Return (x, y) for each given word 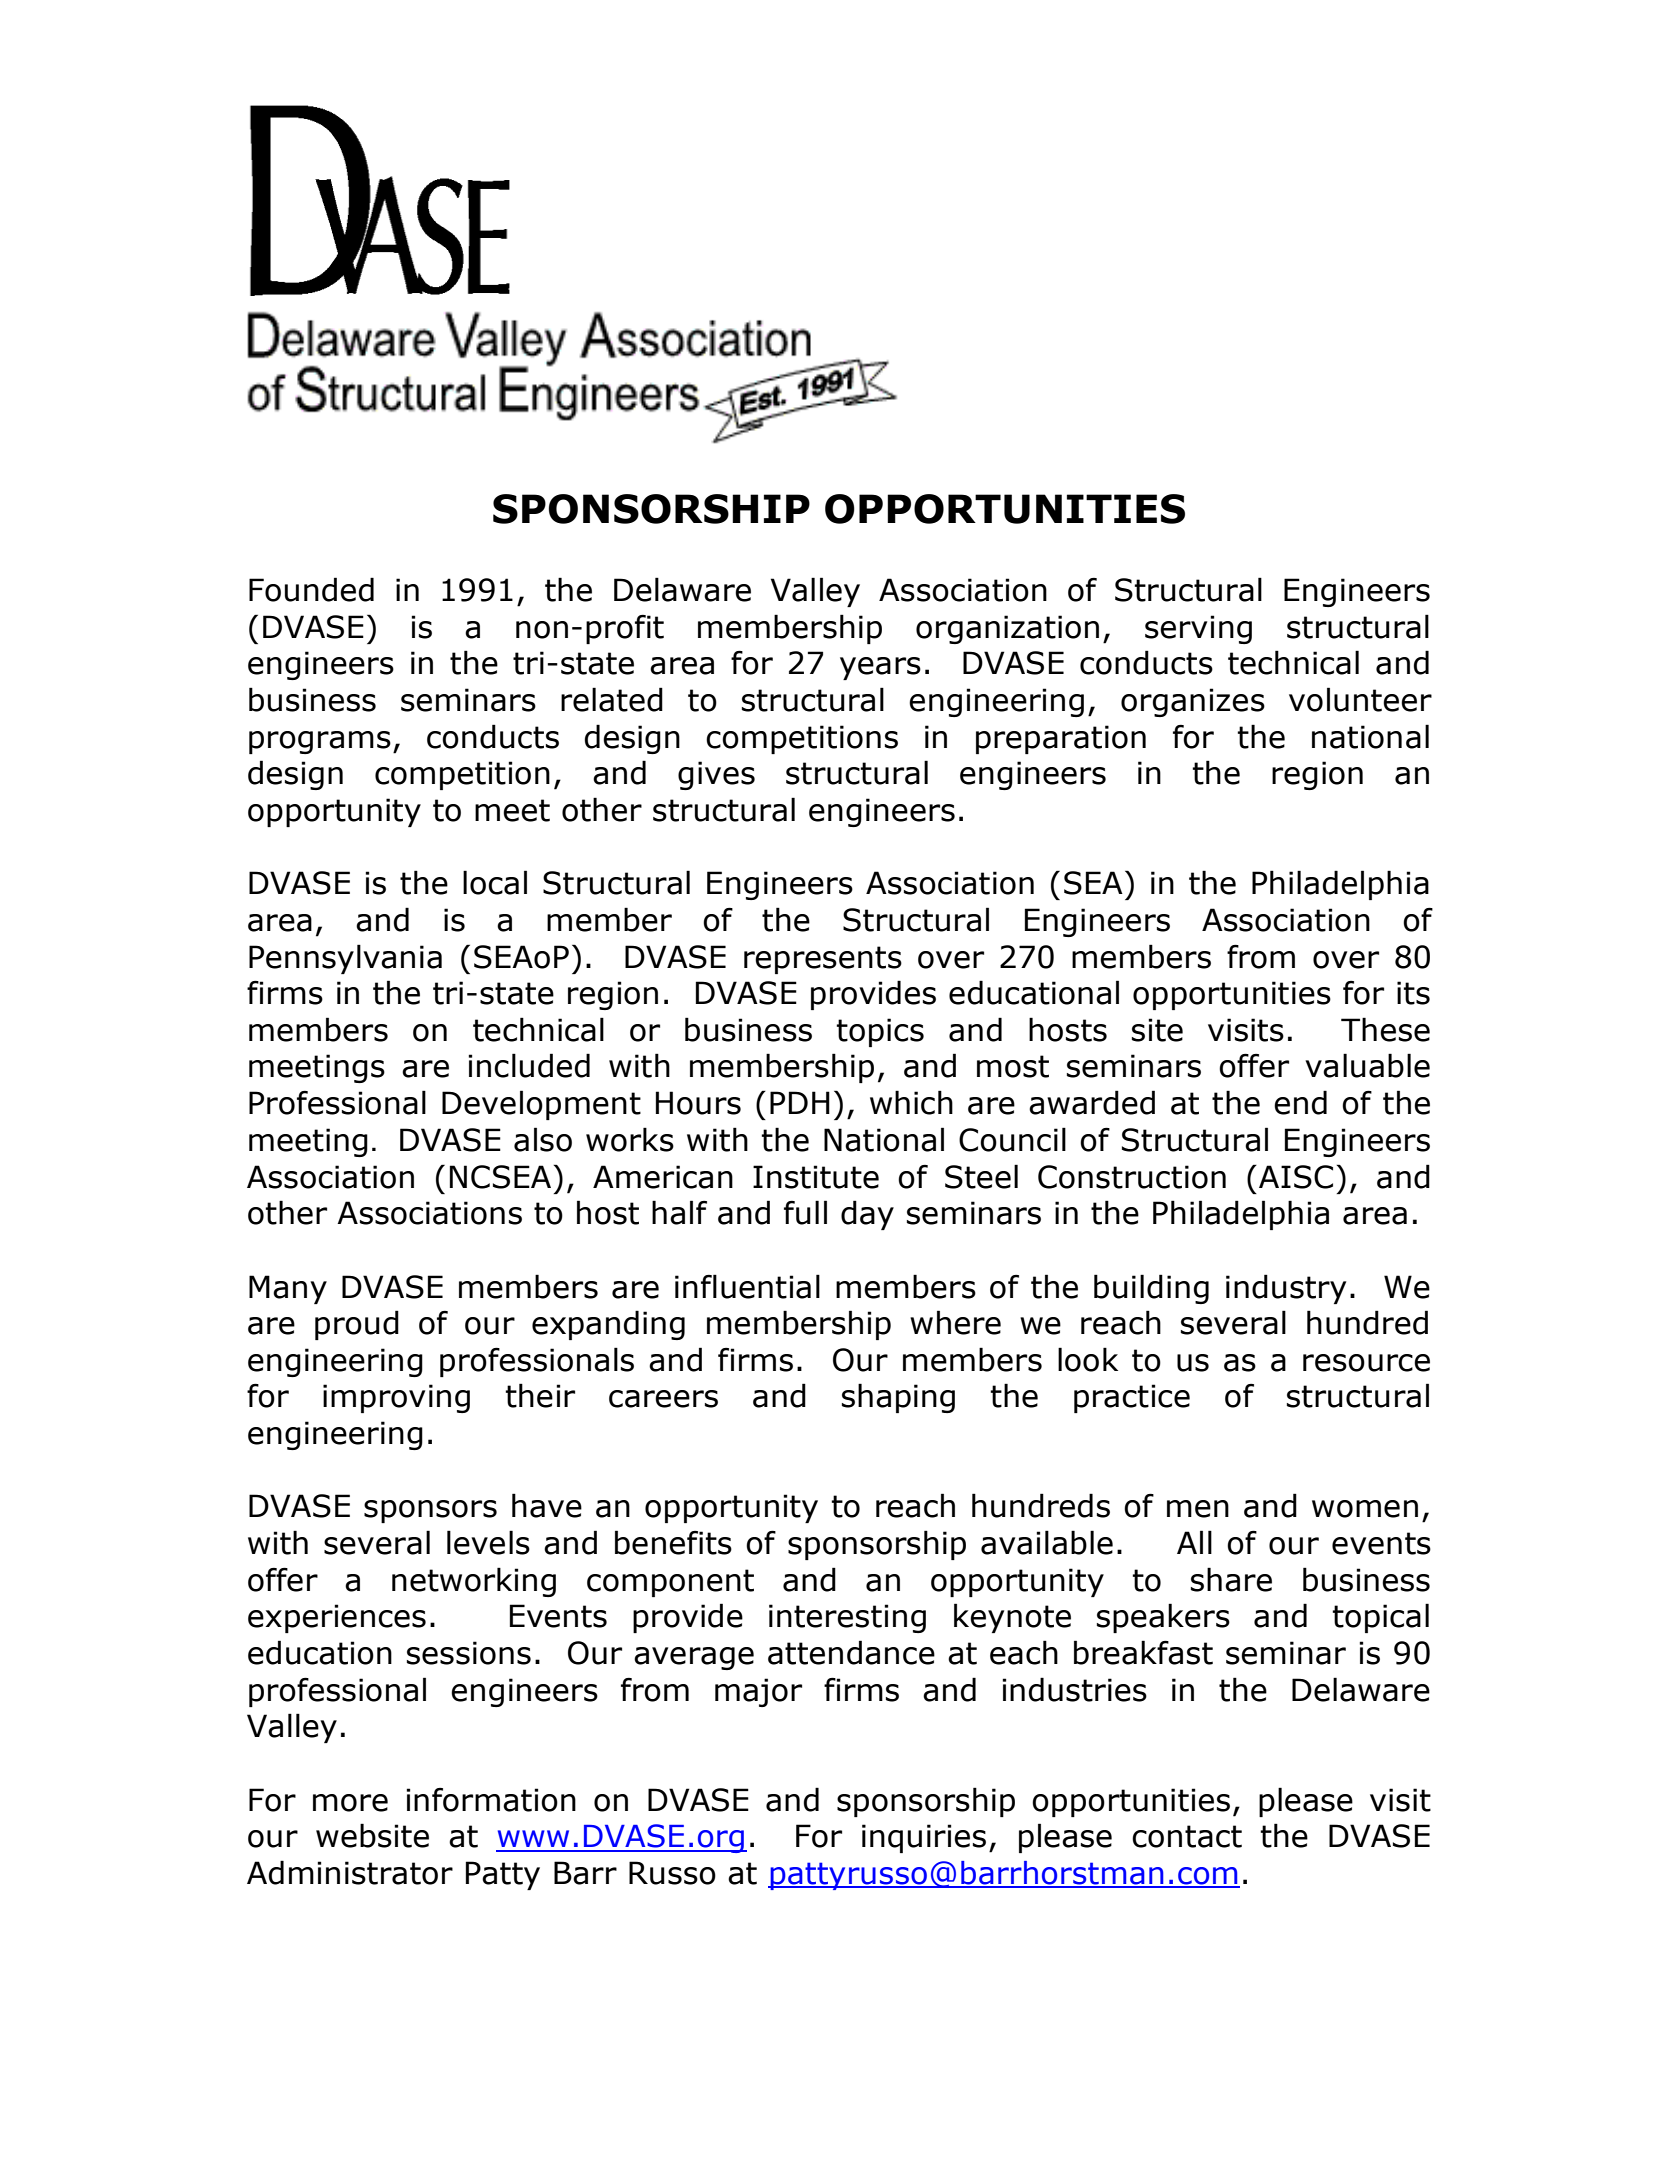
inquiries (924, 1838)
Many (288, 1289)
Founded (311, 589)
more (350, 1803)
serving (1198, 629)
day (867, 1215)
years (880, 668)
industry (1286, 1289)
